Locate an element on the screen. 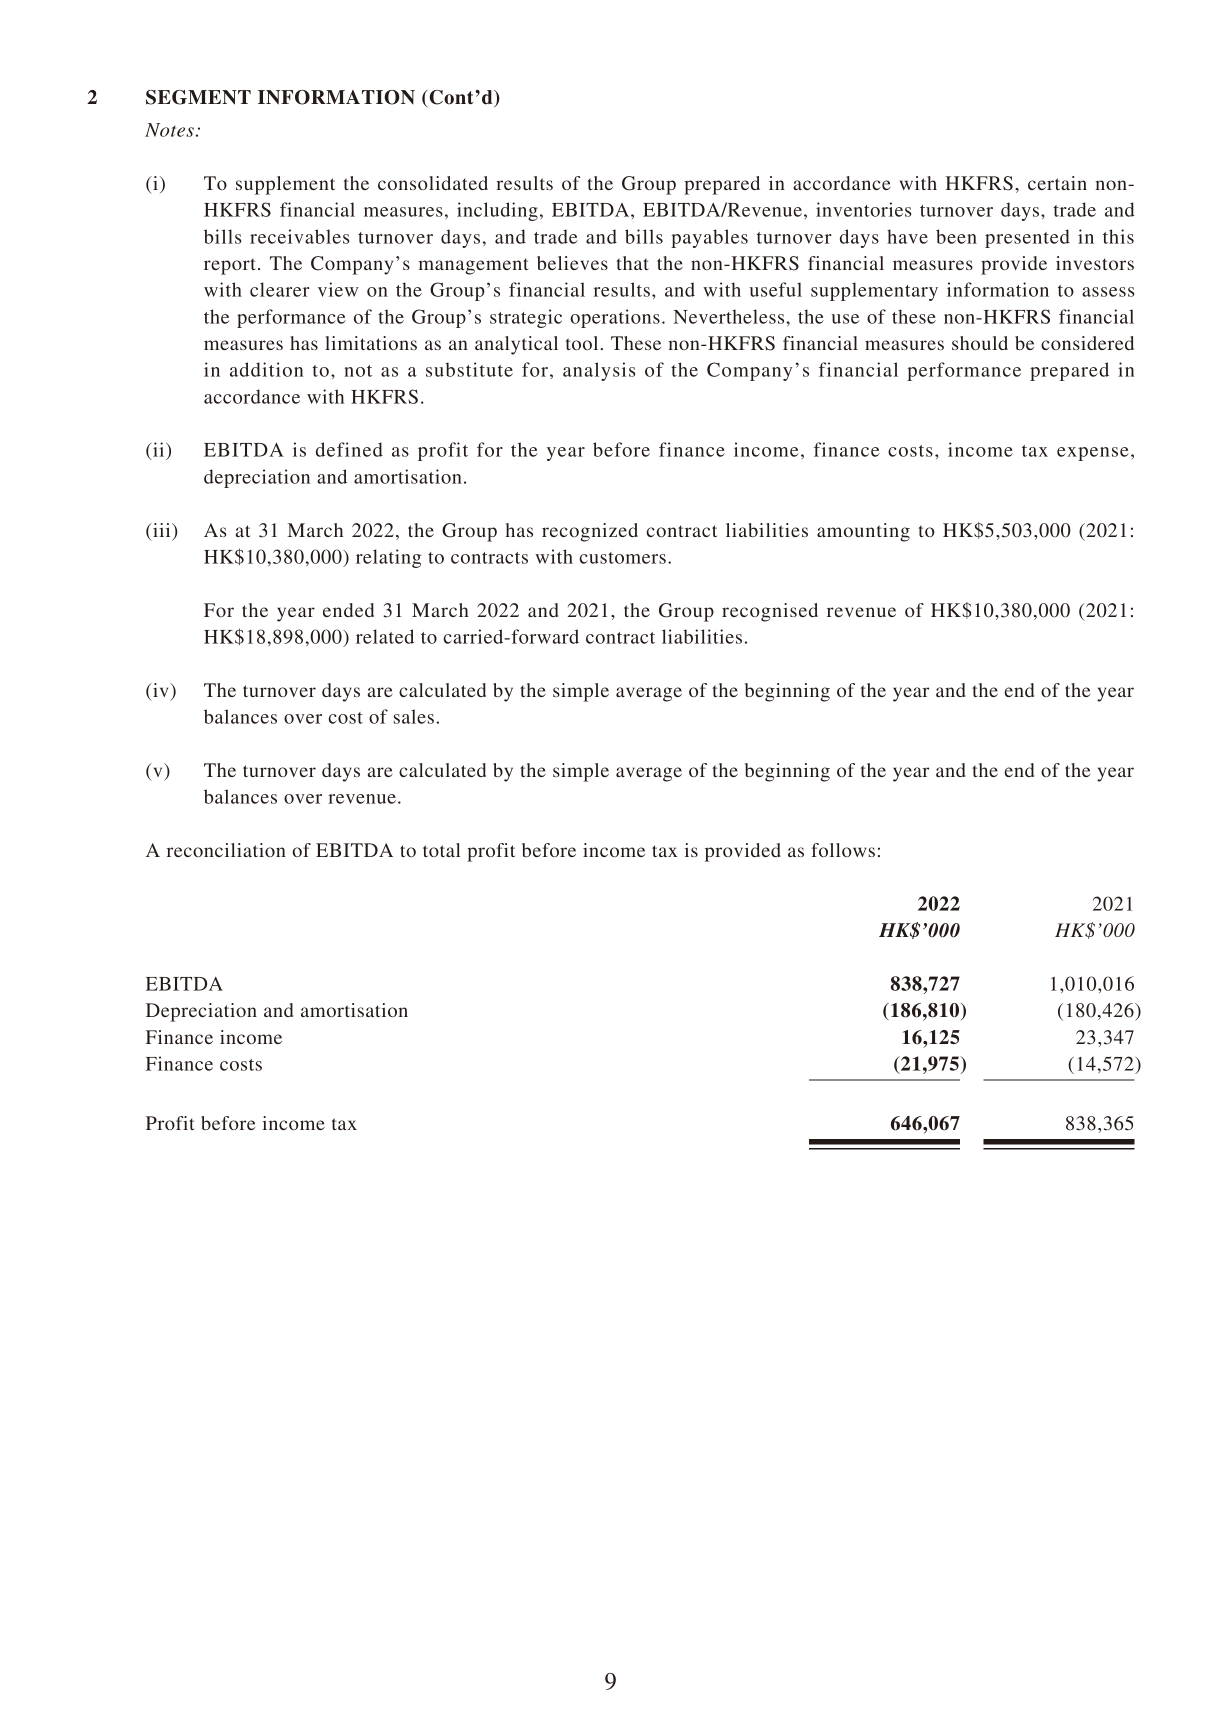 The image size is (1222, 1728). total is located at coordinates (442, 850).
